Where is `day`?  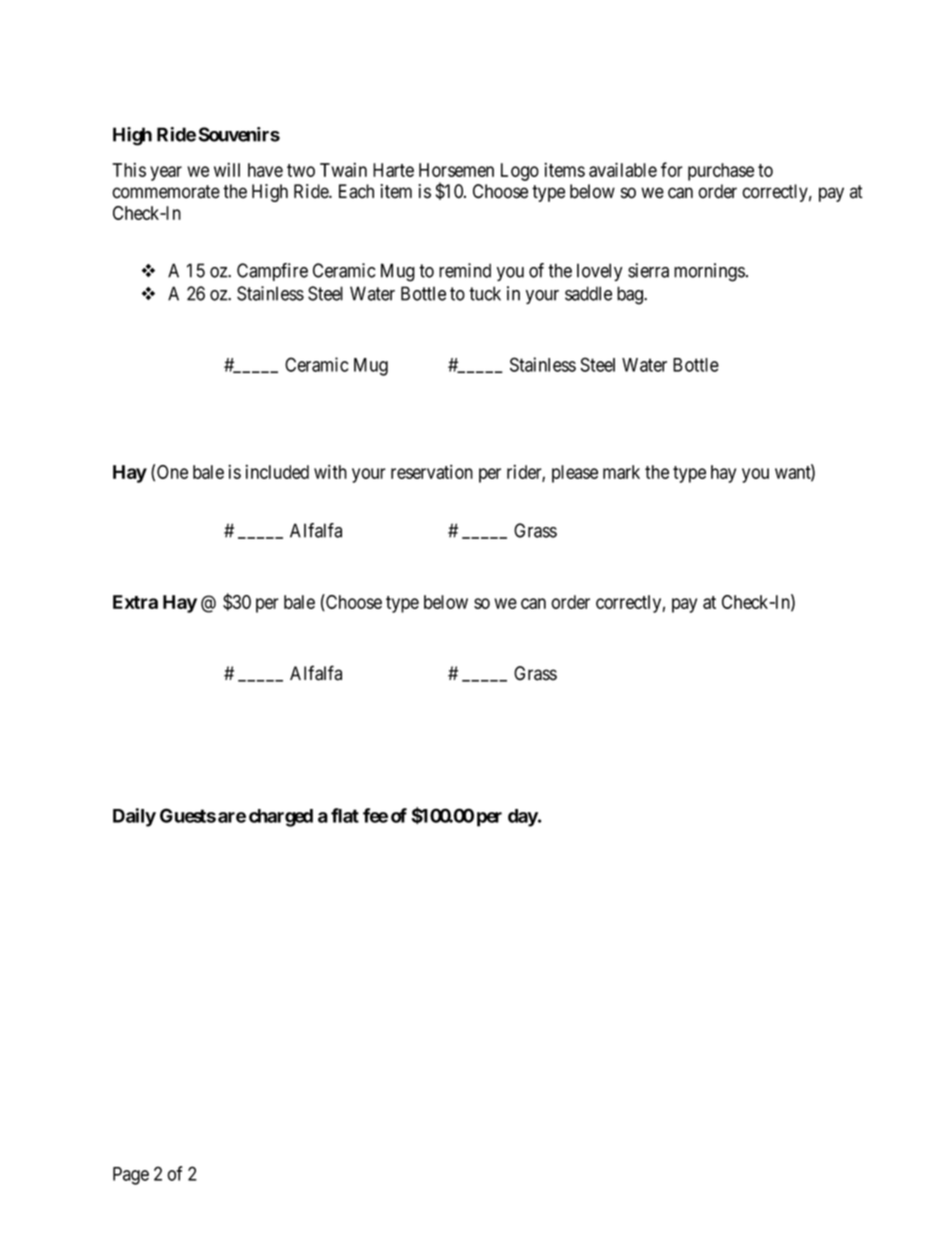
day is located at coordinates (523, 818).
